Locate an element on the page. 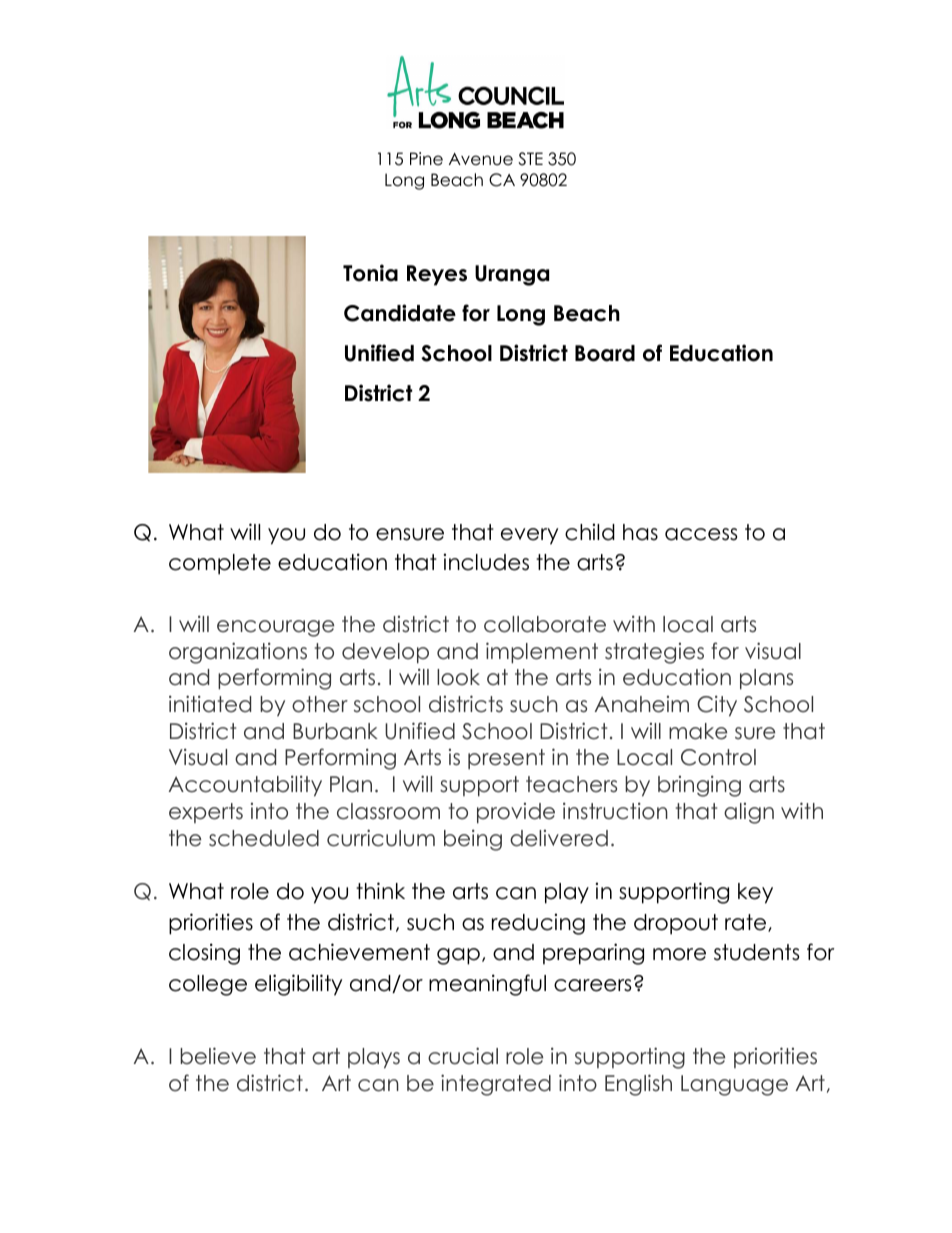 Image resolution: width=952 pixels, height=1233 pixels. present is located at coordinates (506, 759).
